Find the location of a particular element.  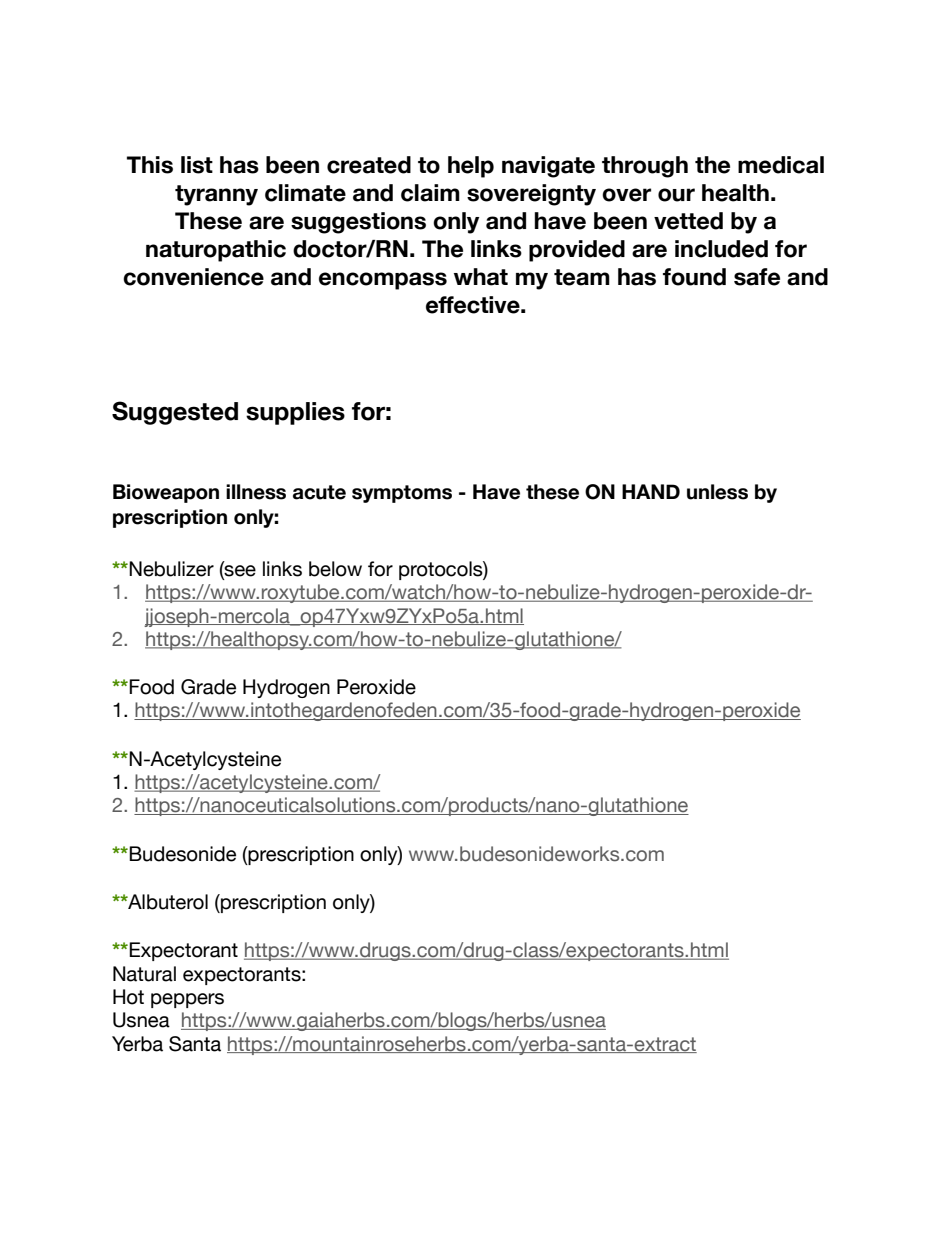

Natural is located at coordinates (144, 974).
